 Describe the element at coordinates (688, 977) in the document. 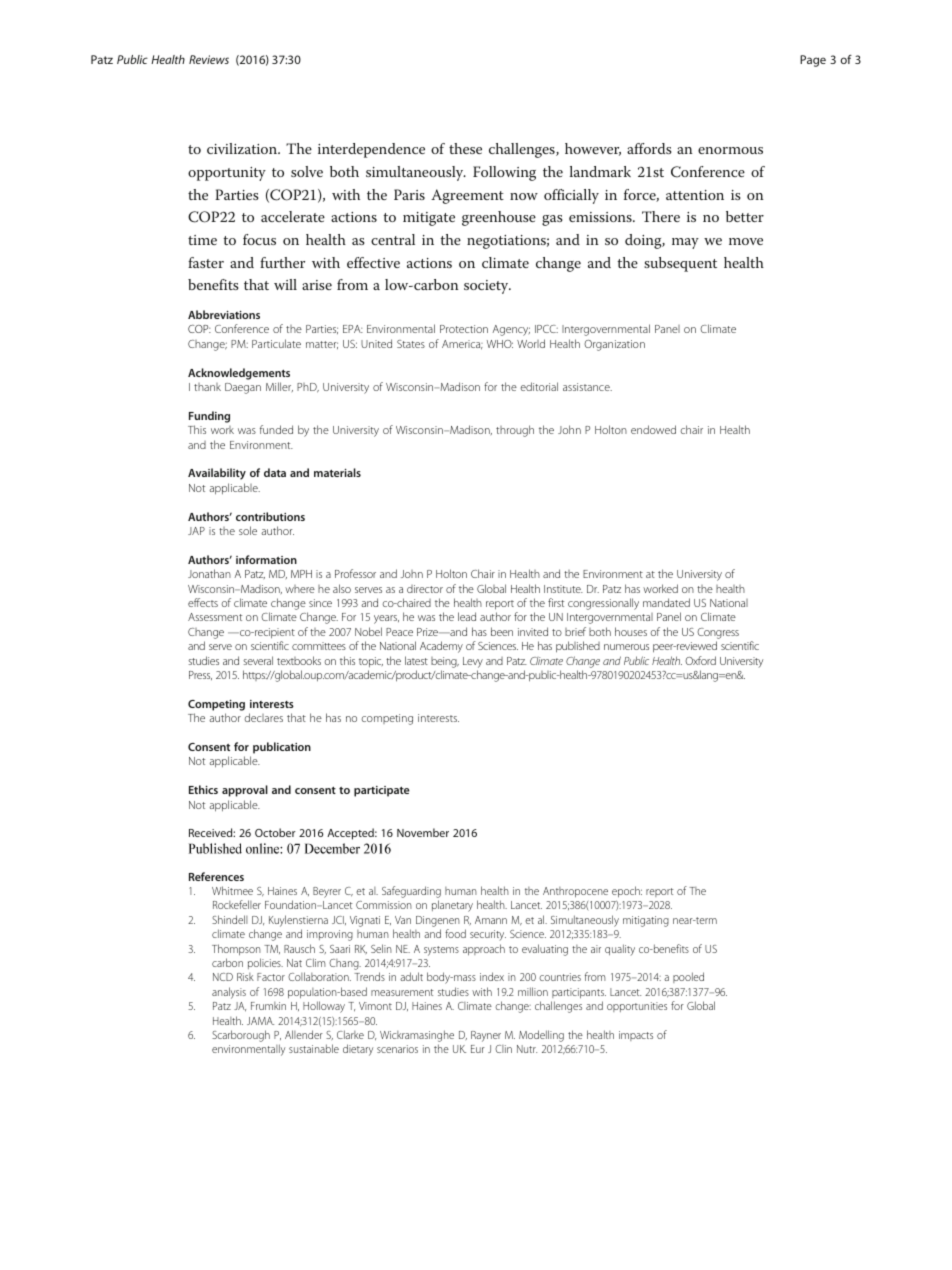

I see `pooled` at that location.
